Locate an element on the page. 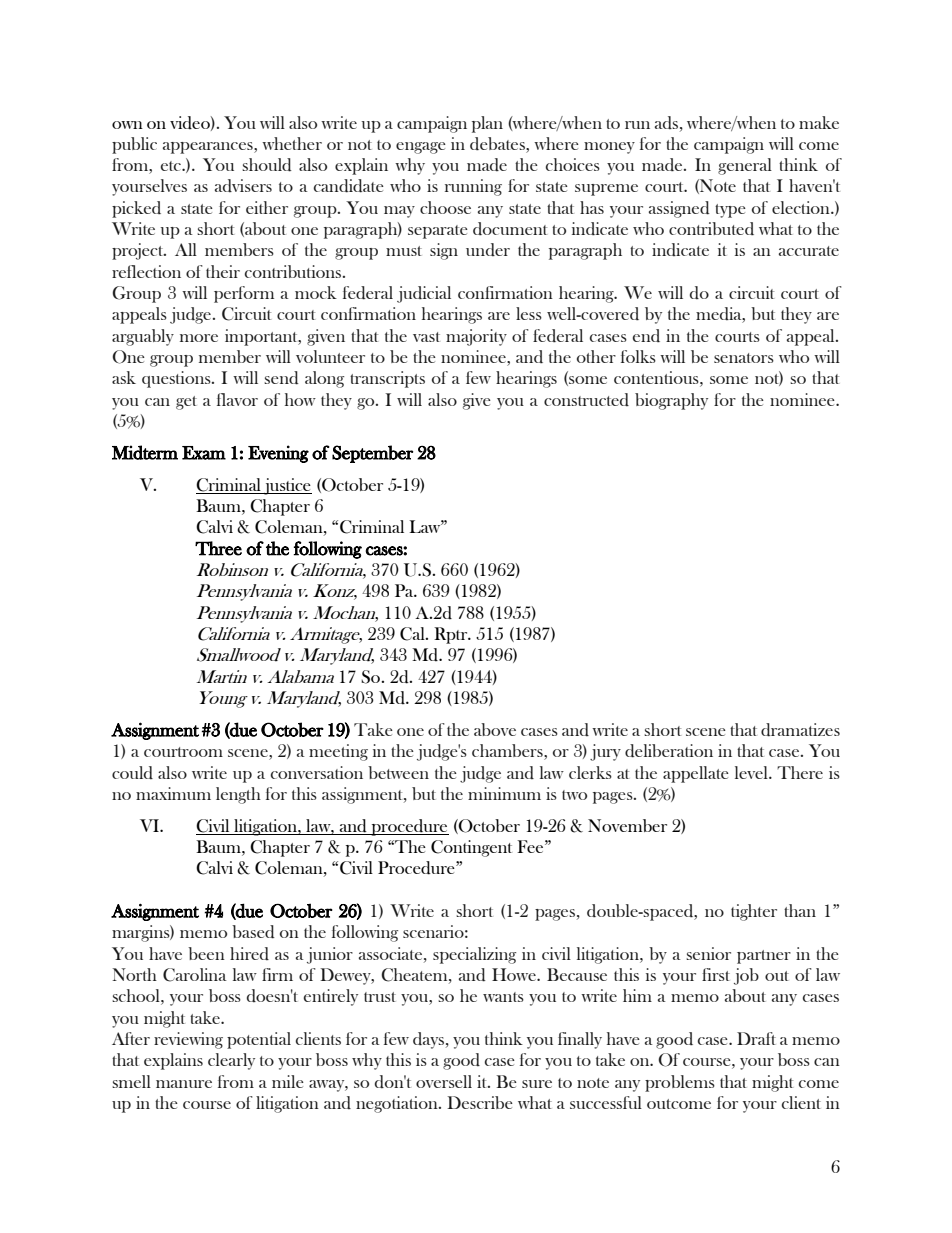 Image resolution: width=952 pixels, height=1233 pixels. manure is located at coordinates (184, 1084).
